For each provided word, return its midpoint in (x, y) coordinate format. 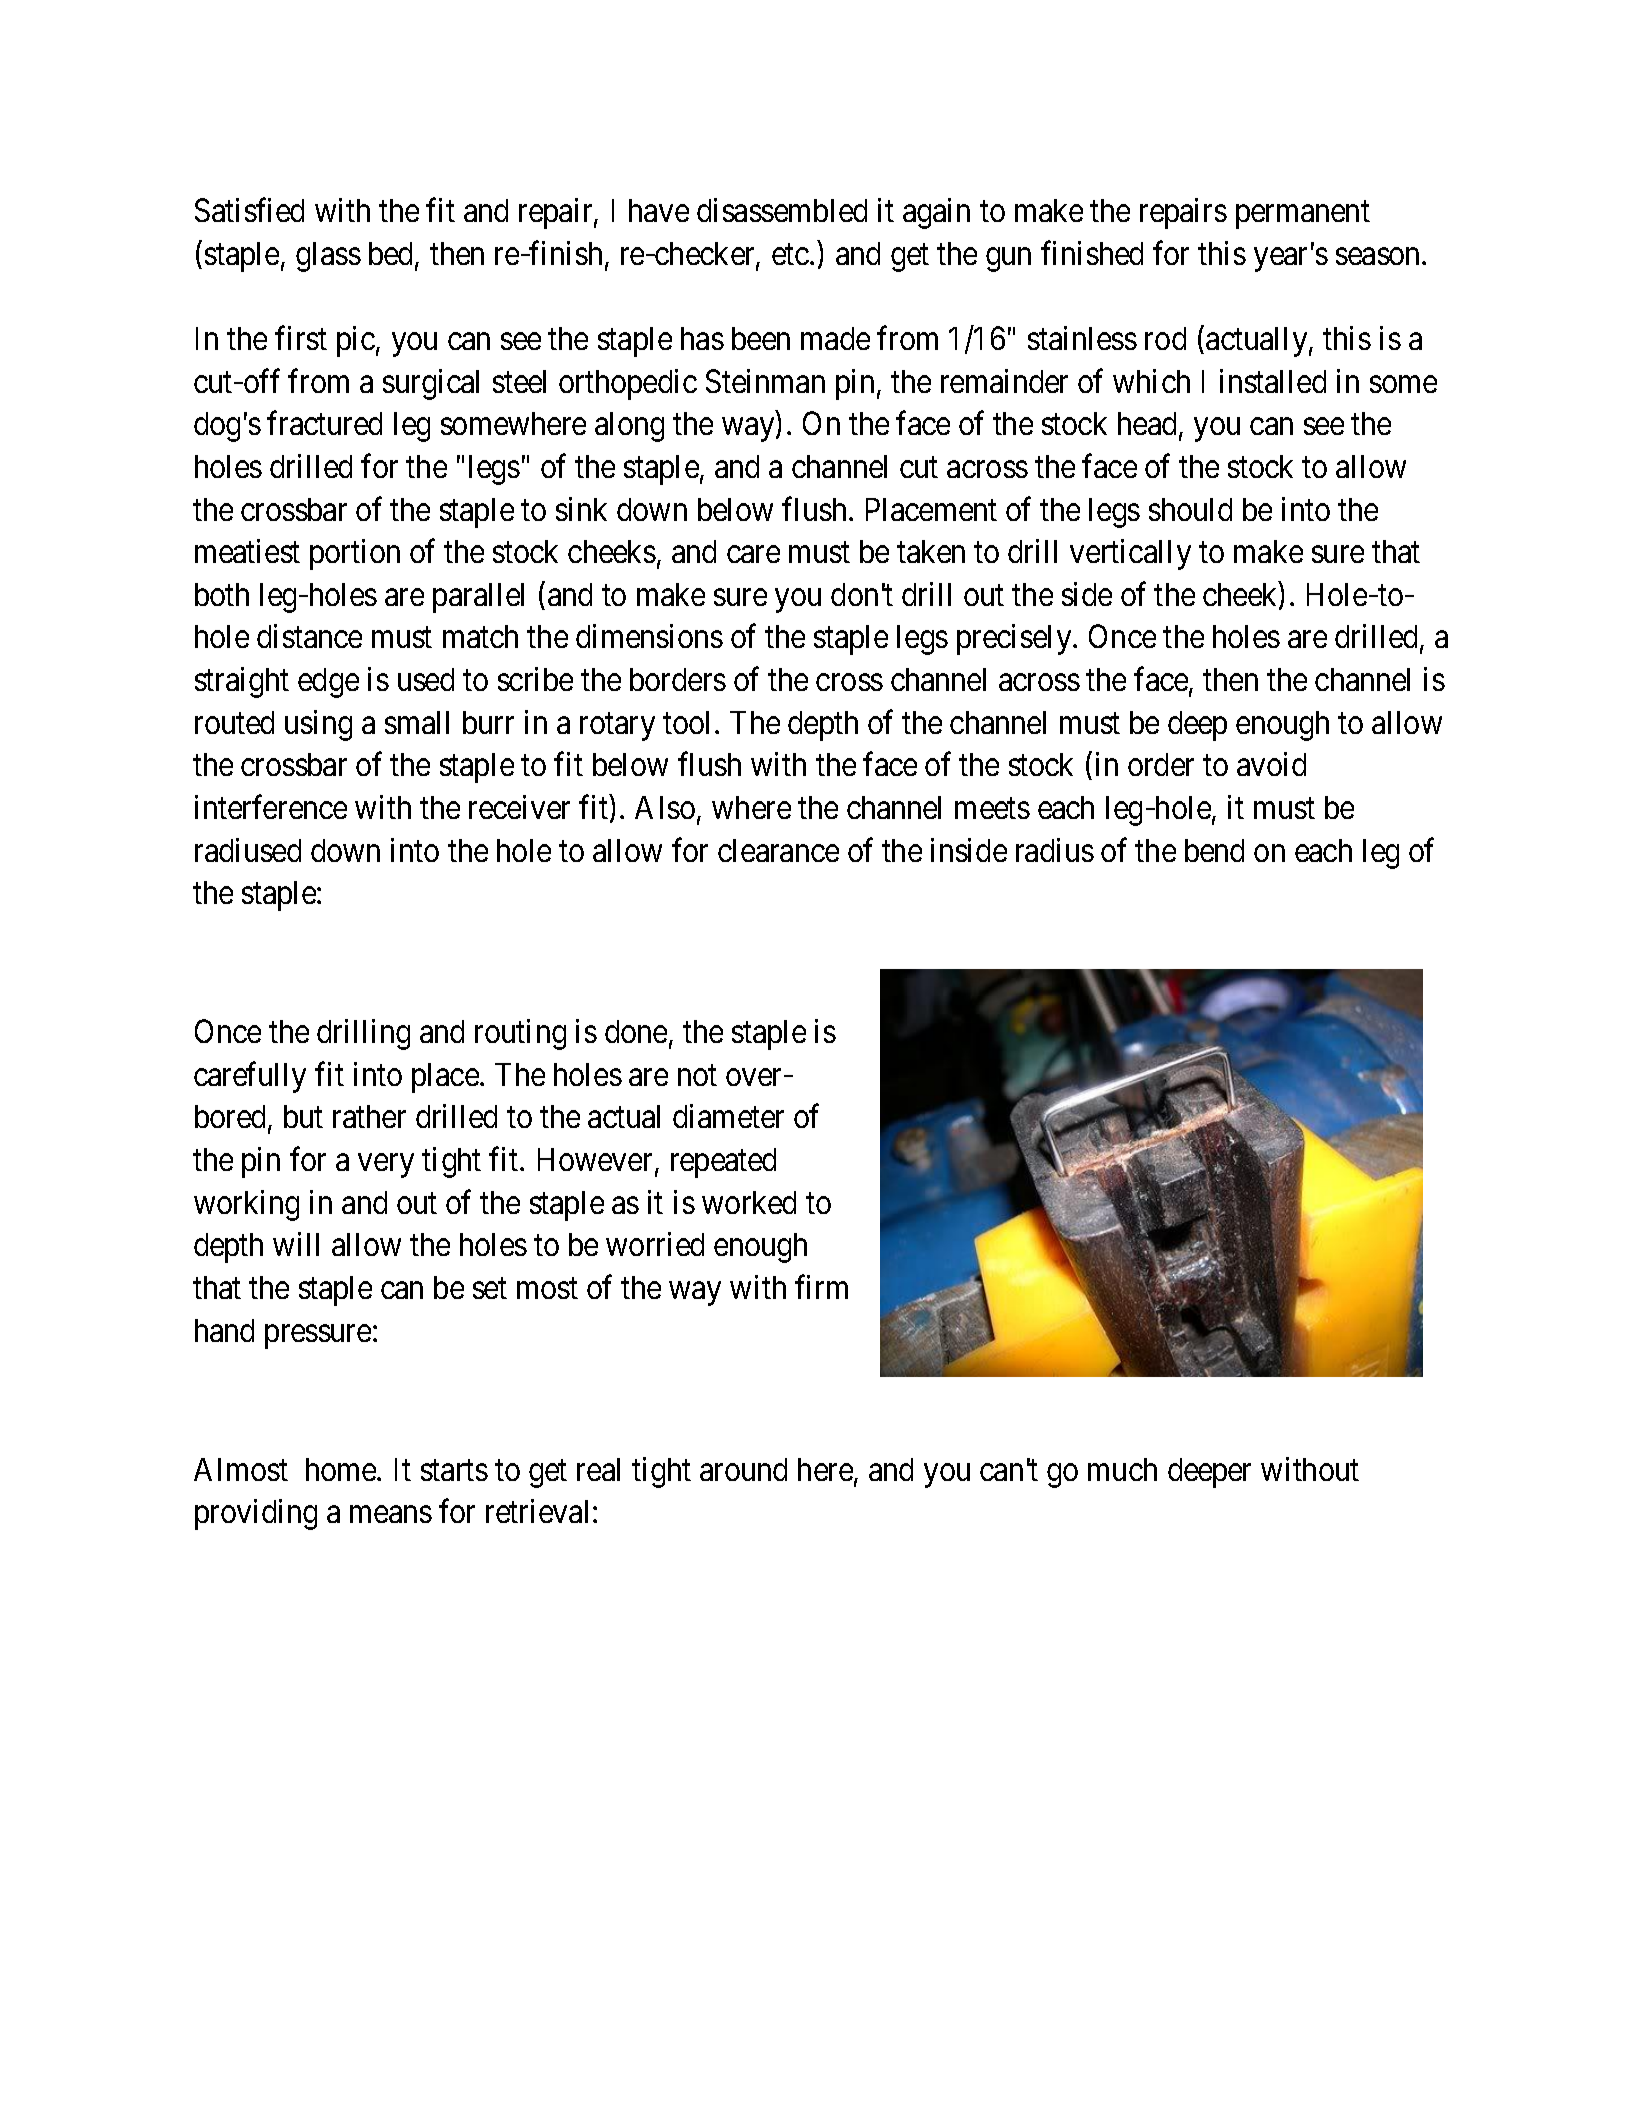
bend (1214, 850)
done (636, 1031)
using (318, 725)
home (342, 1469)
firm (821, 1287)
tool (686, 722)
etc (790, 254)
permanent (1303, 215)
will (296, 1244)
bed (392, 255)
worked (749, 1202)
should (1190, 509)
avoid (1271, 764)
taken (931, 551)
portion (355, 554)
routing (520, 1034)
